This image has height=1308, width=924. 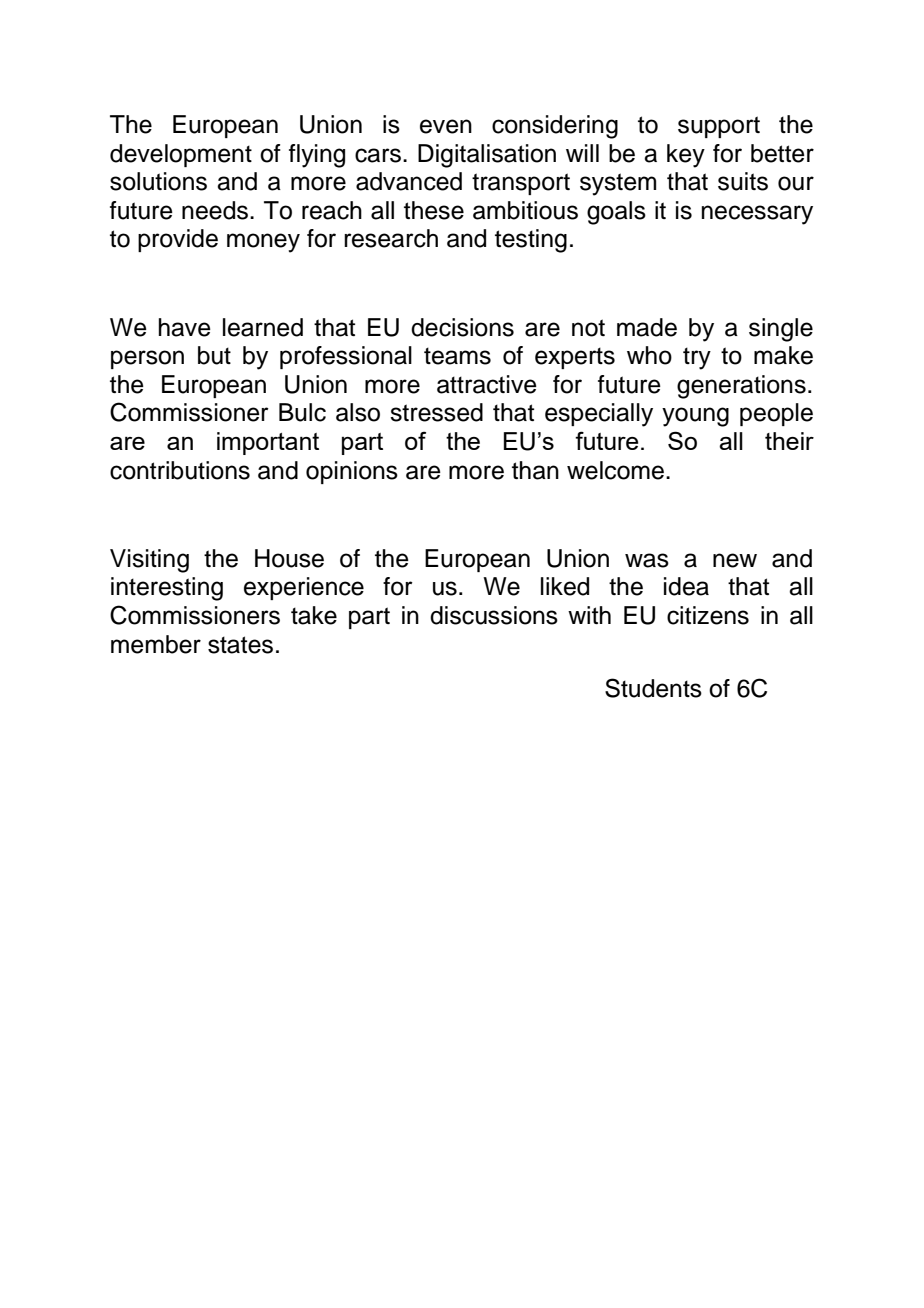 I want to click on Digitalisation, so click(x=487, y=156).
